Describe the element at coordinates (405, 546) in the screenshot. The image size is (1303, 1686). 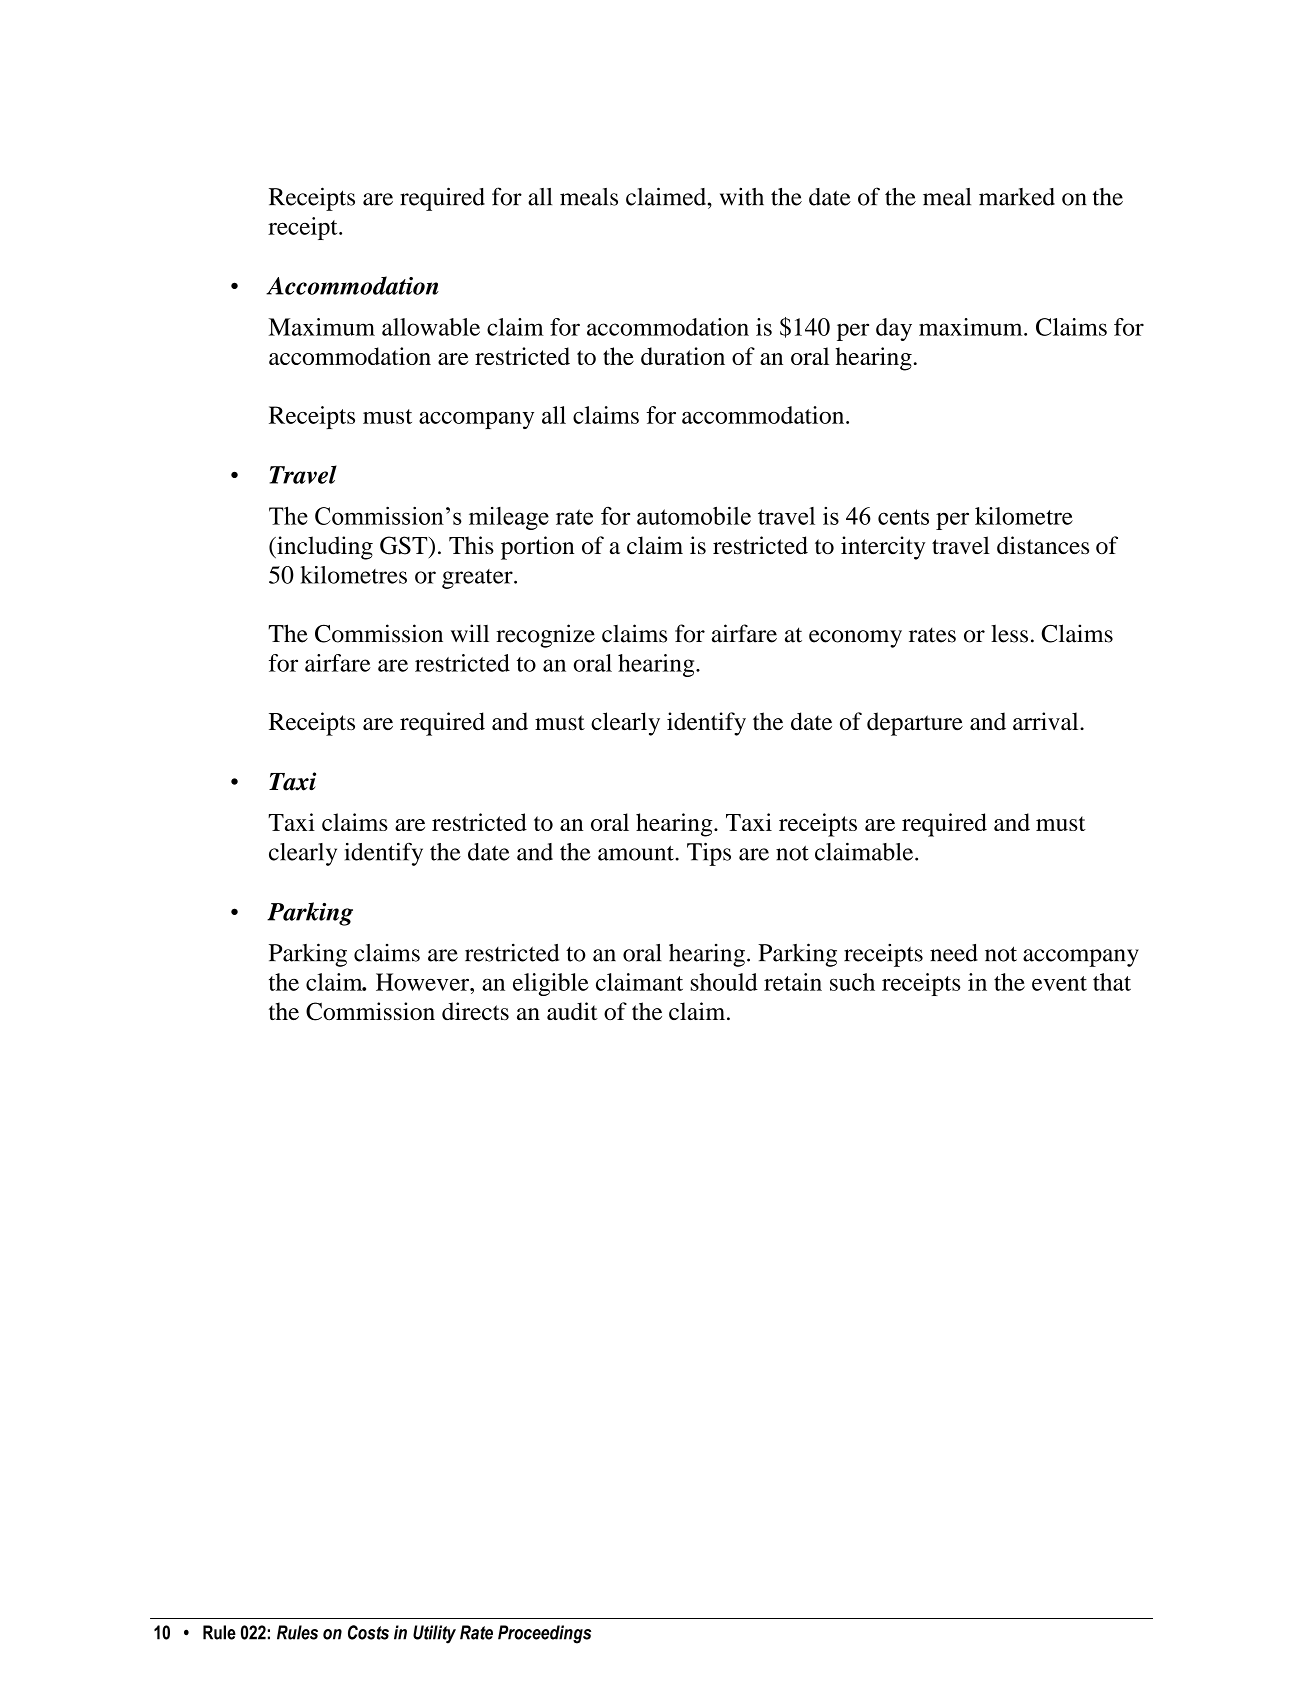
I see `GST` at that location.
